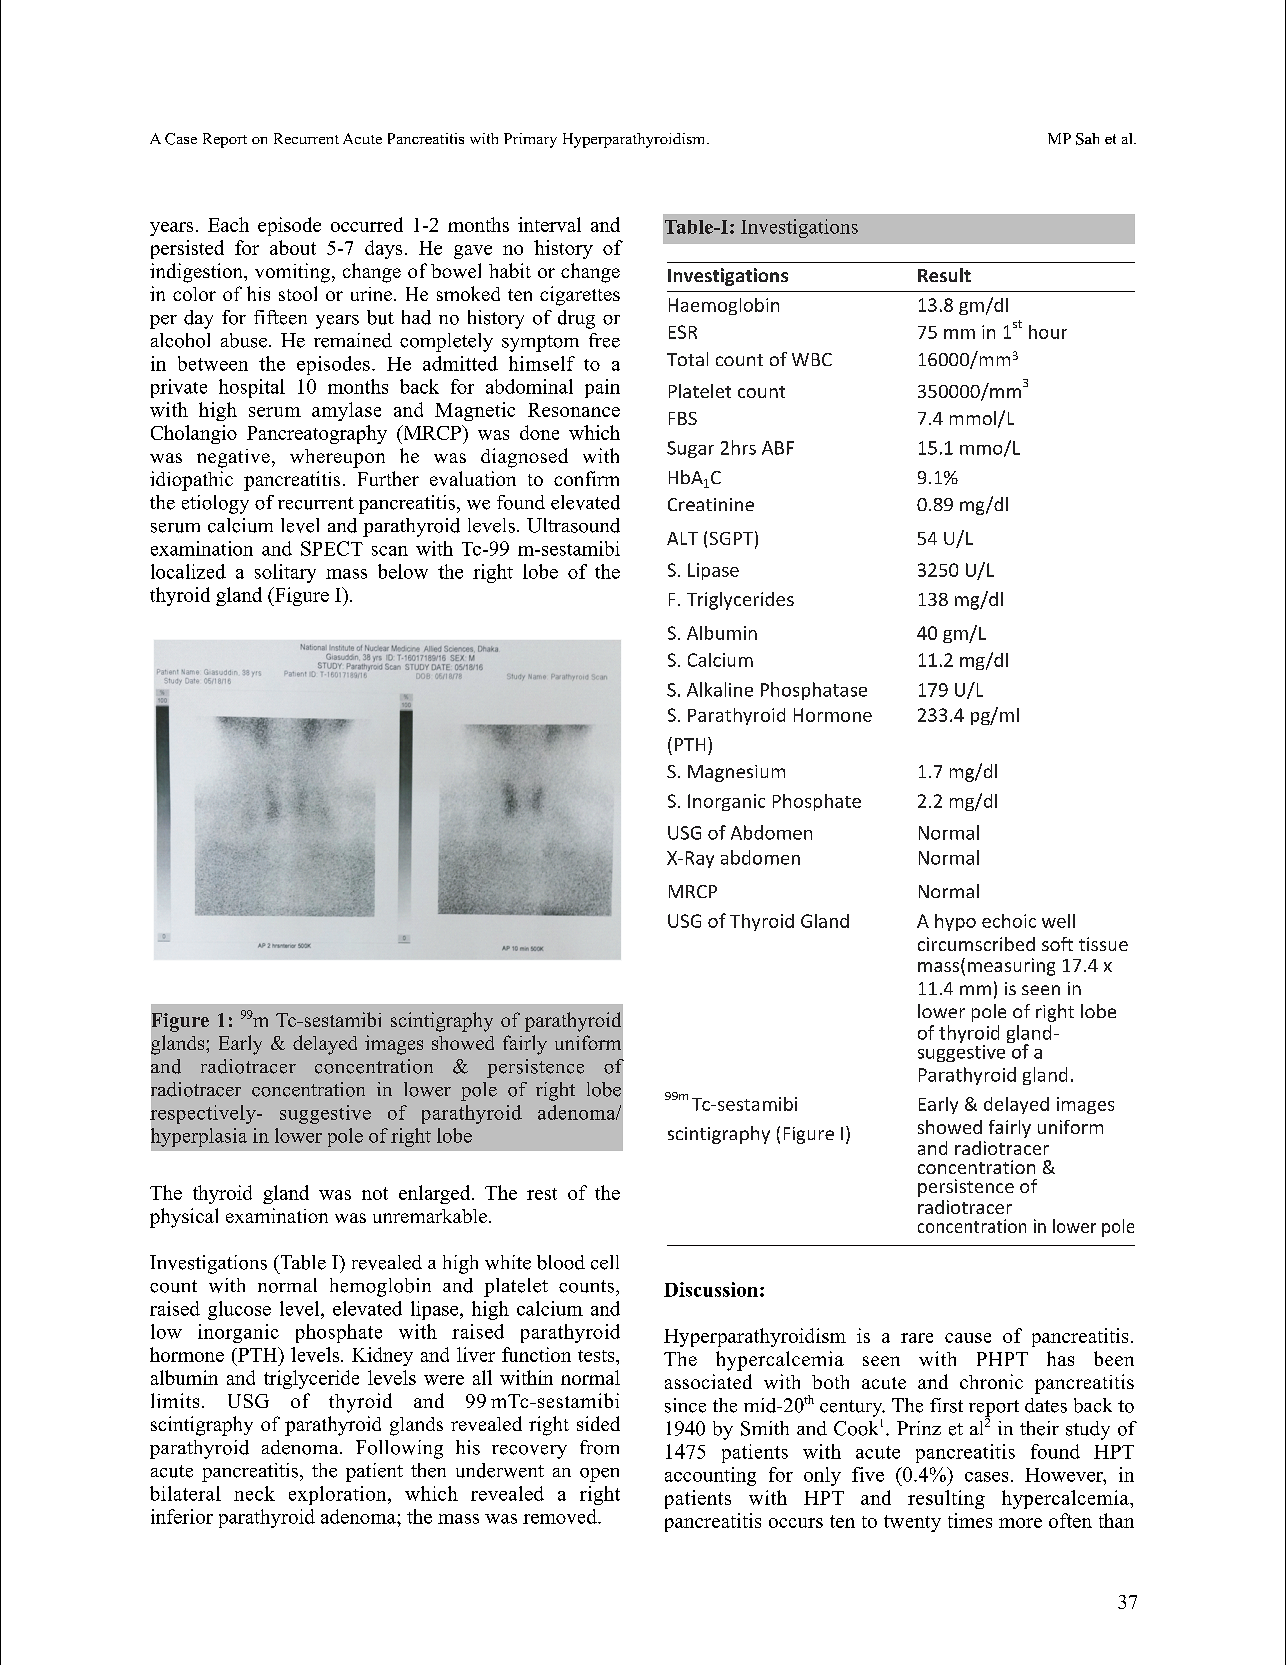 This screenshot has width=1286, height=1665. Describe the element at coordinates (337, 458) in the screenshot. I see `whereupon` at that location.
